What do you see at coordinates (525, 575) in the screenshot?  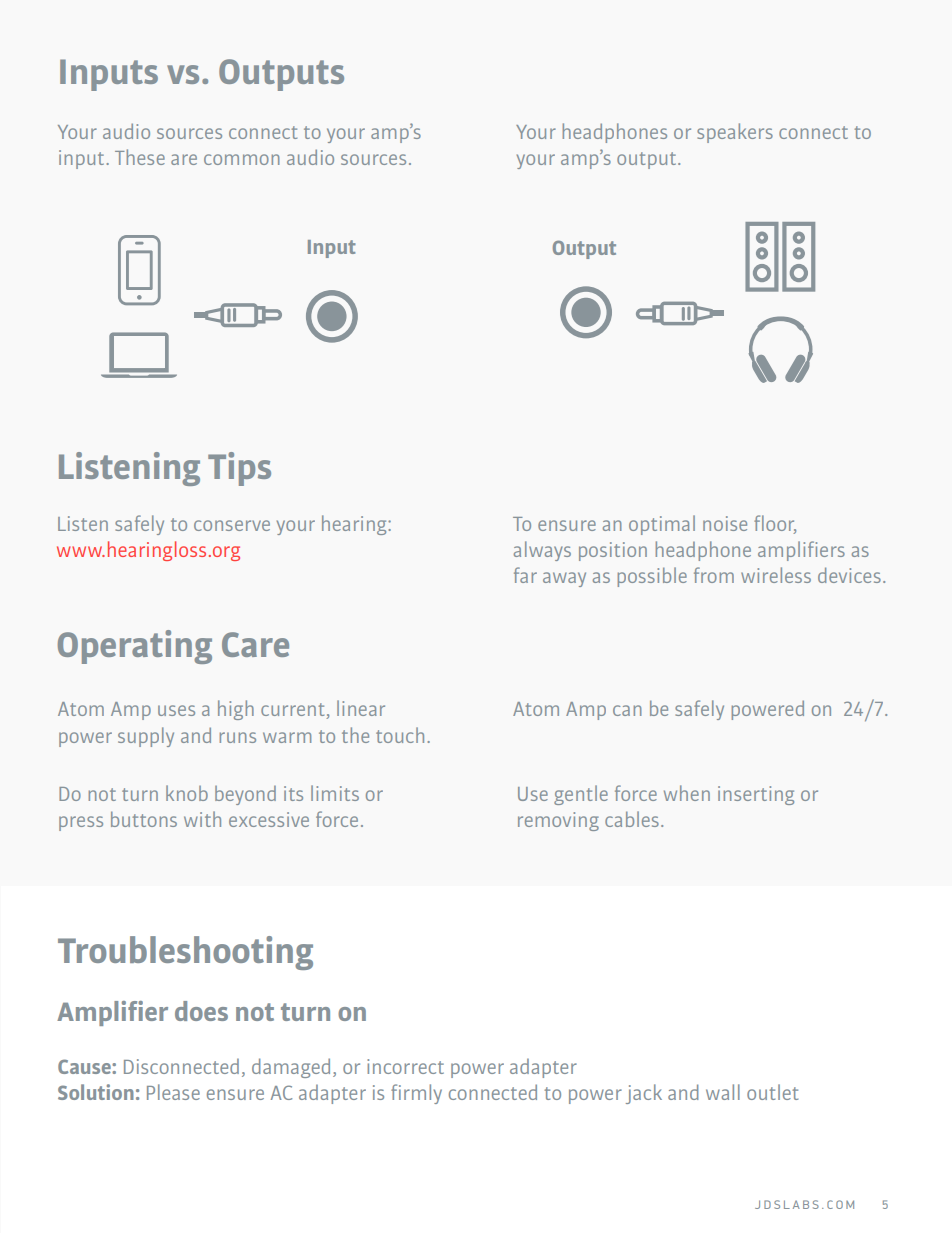 I see `far` at bounding box center [525, 575].
